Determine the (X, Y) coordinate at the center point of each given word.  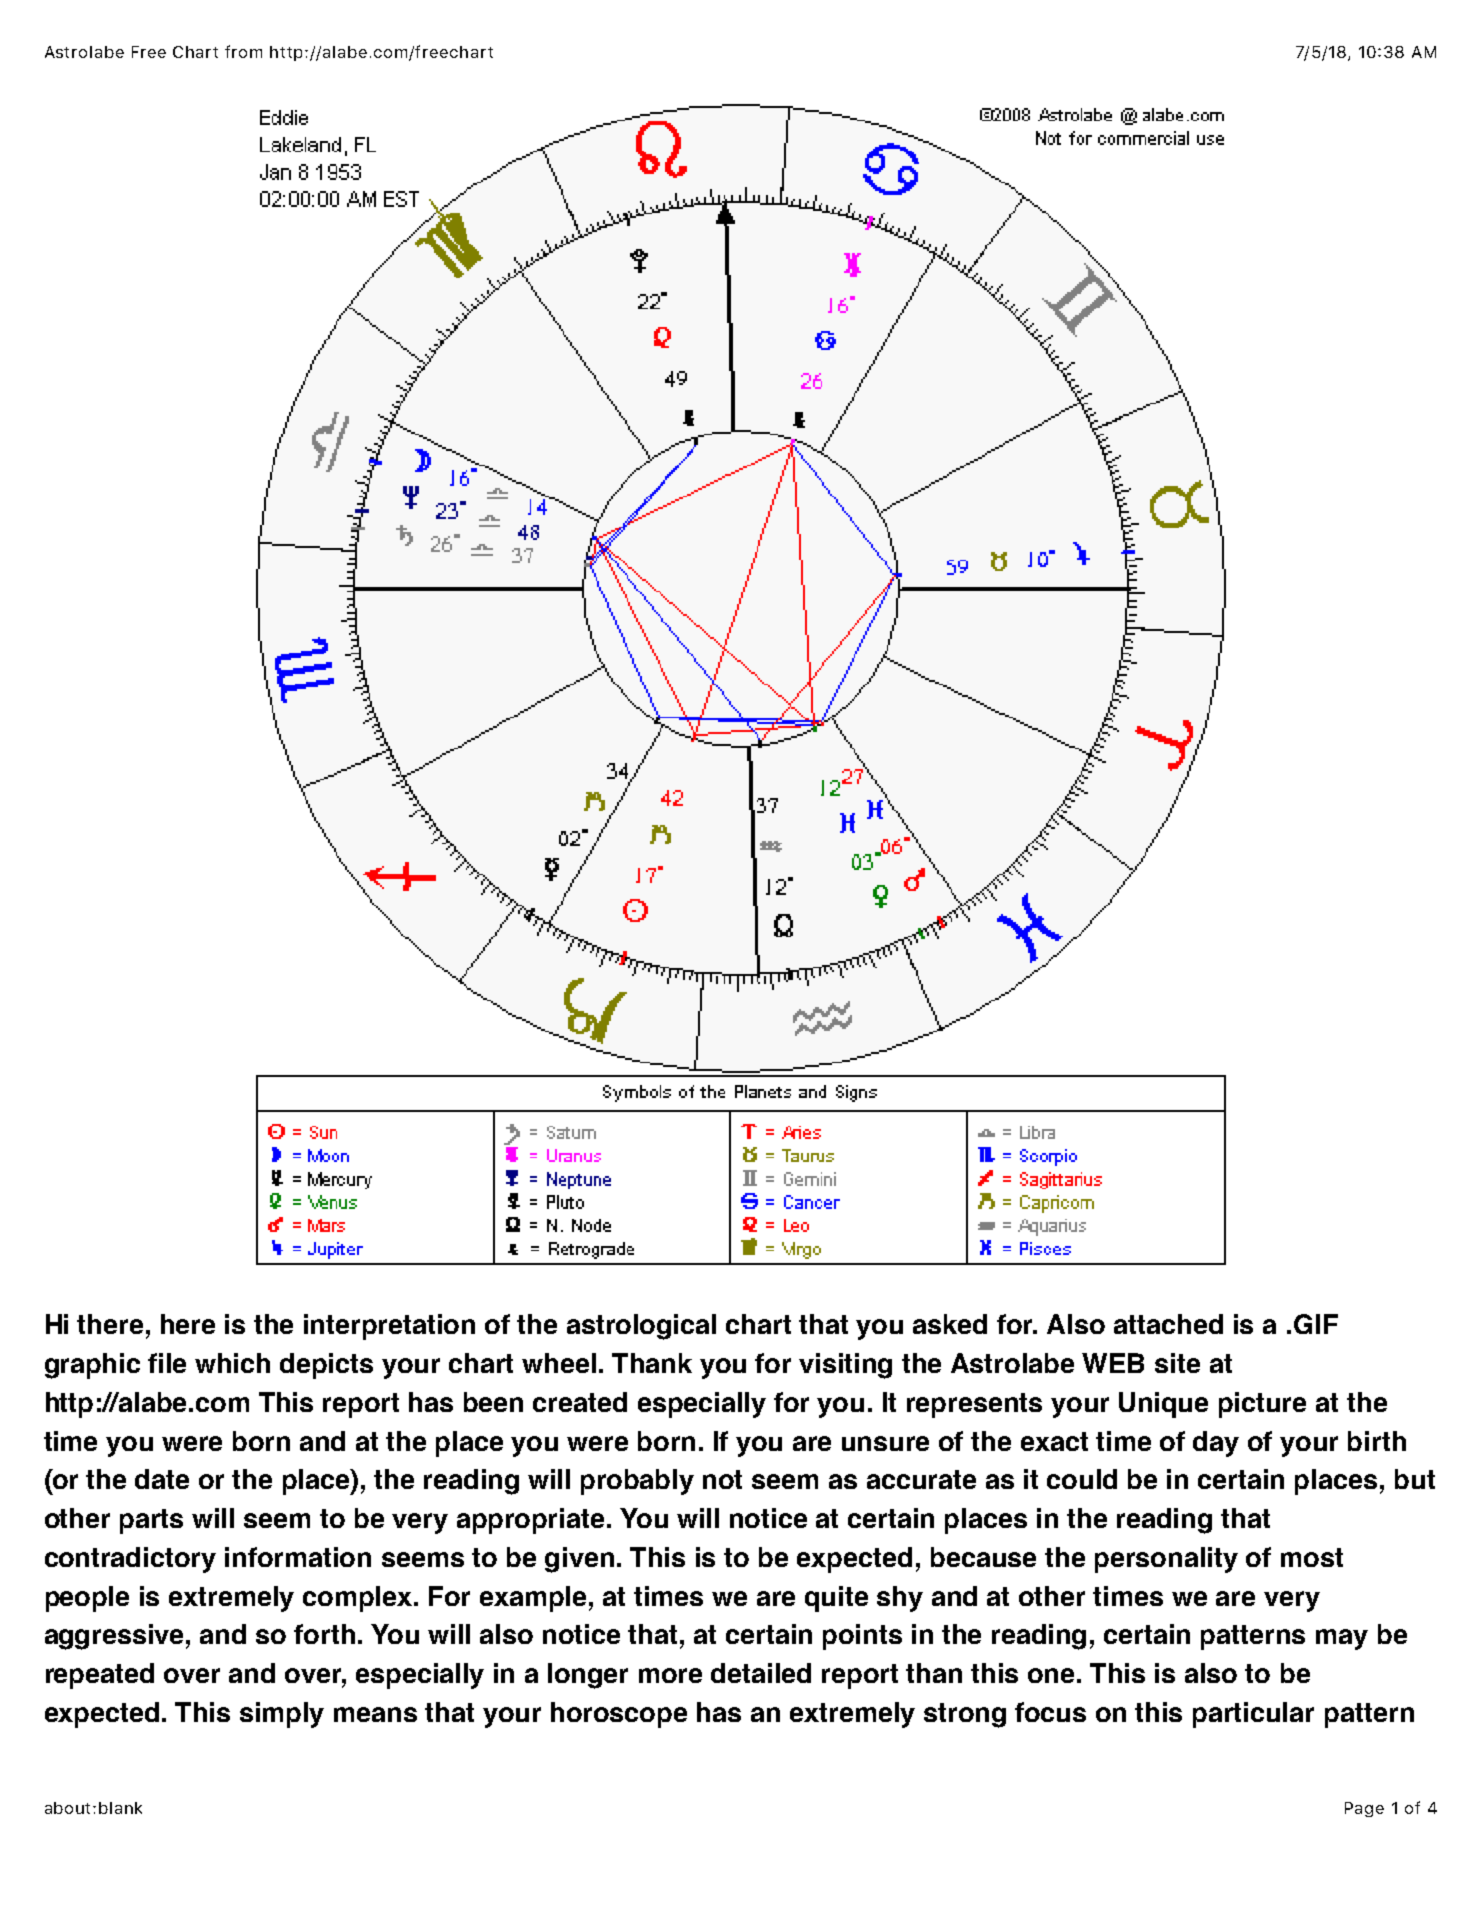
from (243, 51)
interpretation (389, 1327)
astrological (641, 1327)
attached (1168, 1324)
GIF (1316, 1324)
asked (950, 1324)
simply (282, 1715)
